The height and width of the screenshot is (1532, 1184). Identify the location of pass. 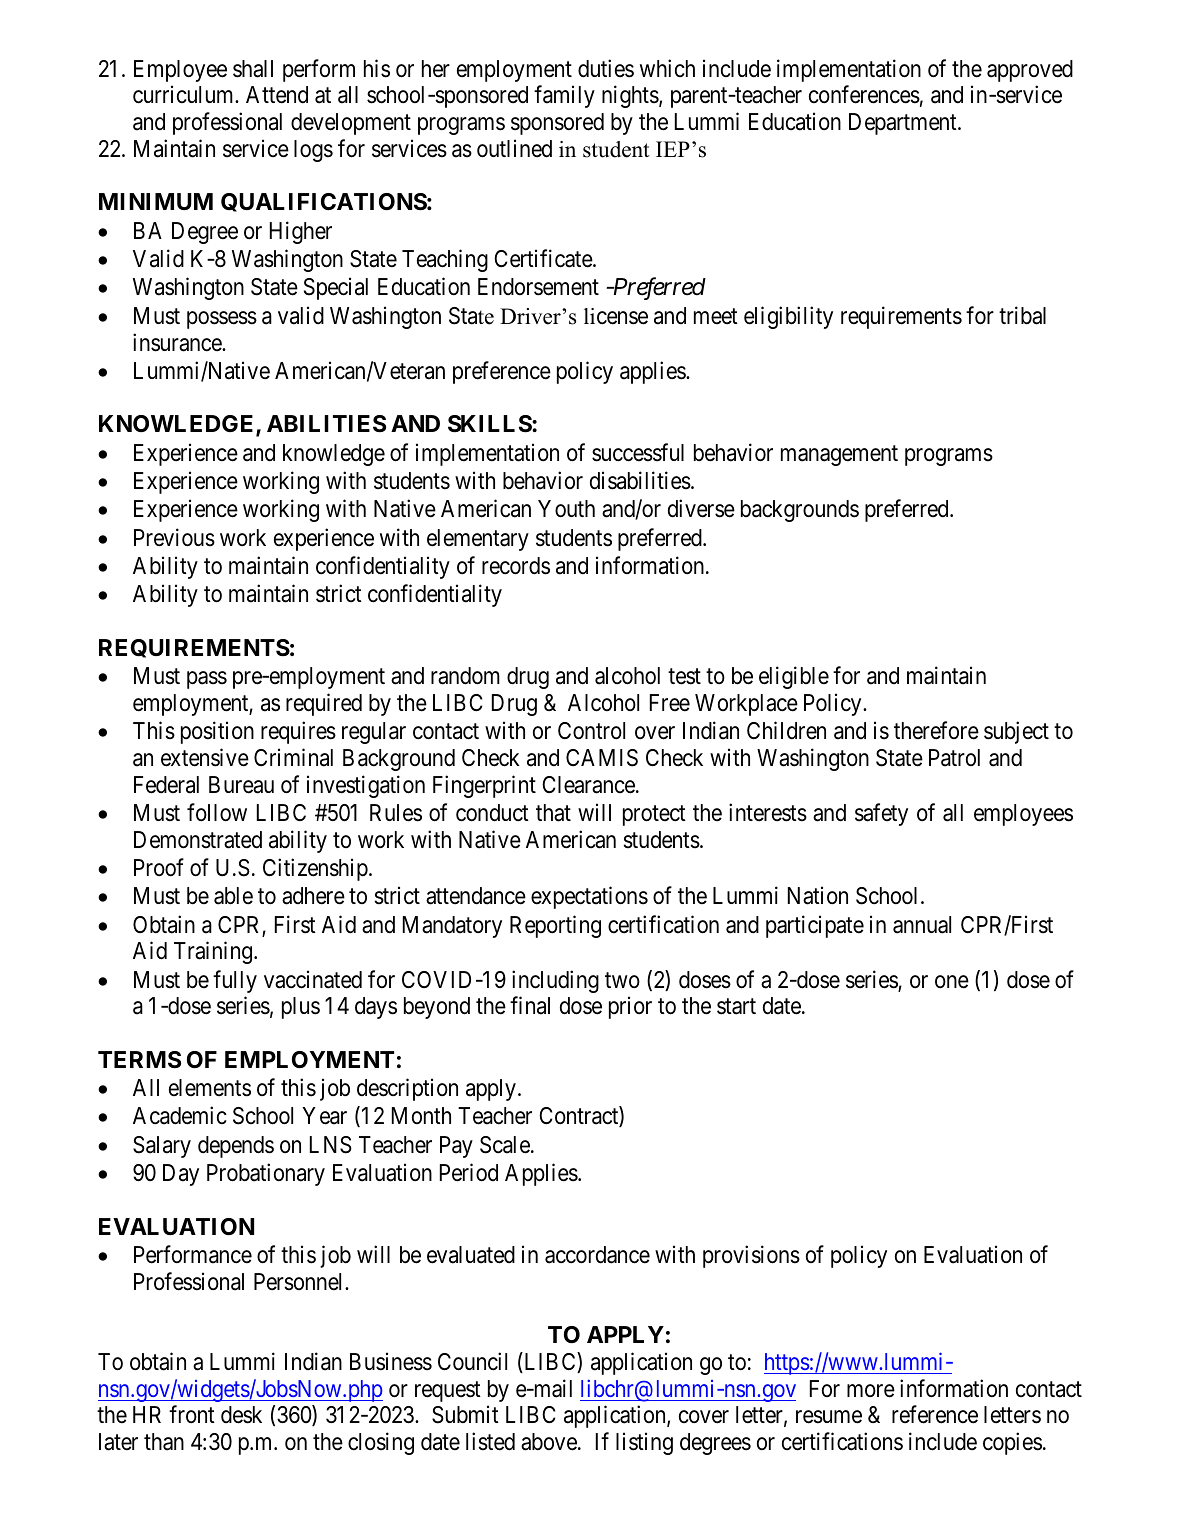
(207, 680).
